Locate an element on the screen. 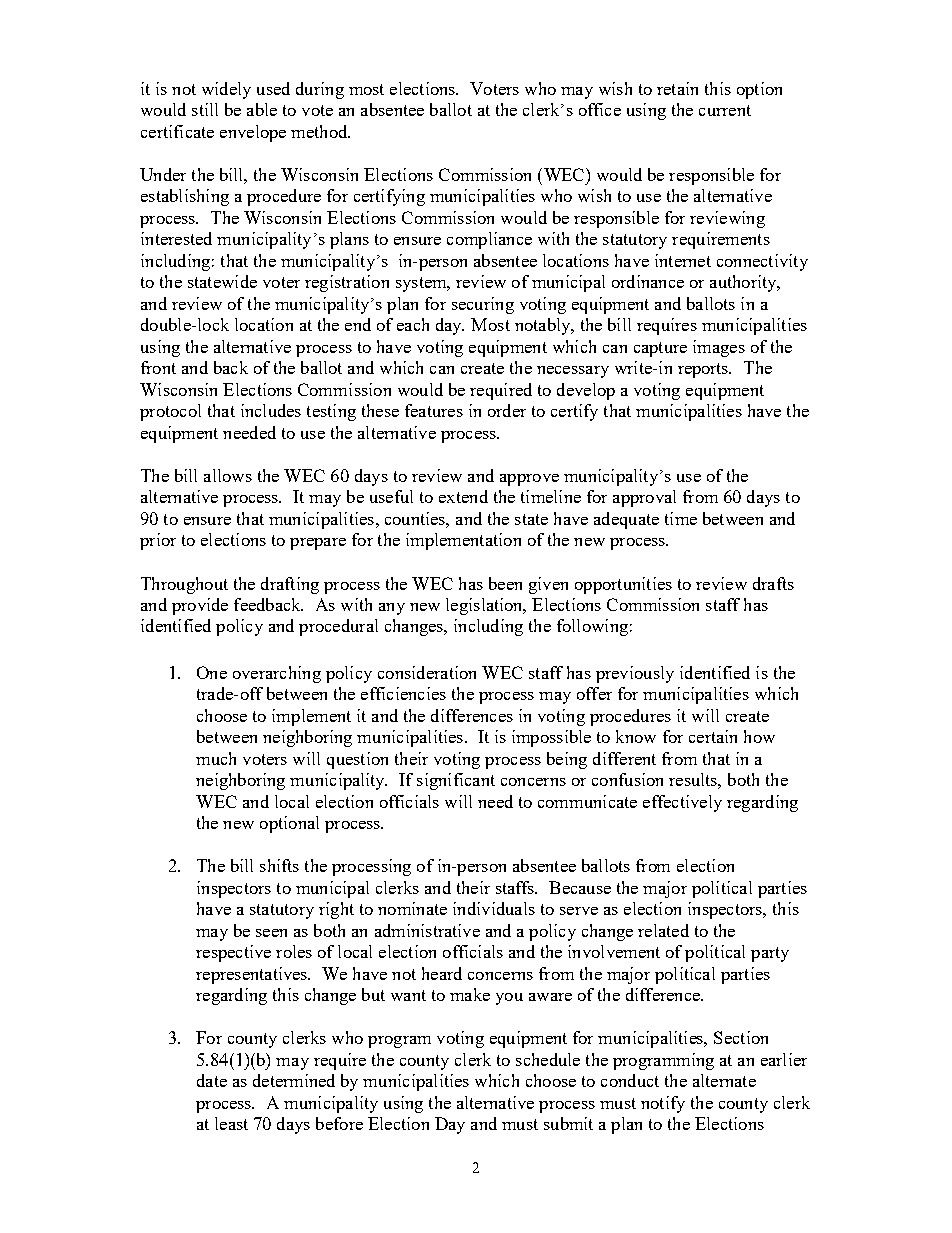  still is located at coordinates (205, 109).
